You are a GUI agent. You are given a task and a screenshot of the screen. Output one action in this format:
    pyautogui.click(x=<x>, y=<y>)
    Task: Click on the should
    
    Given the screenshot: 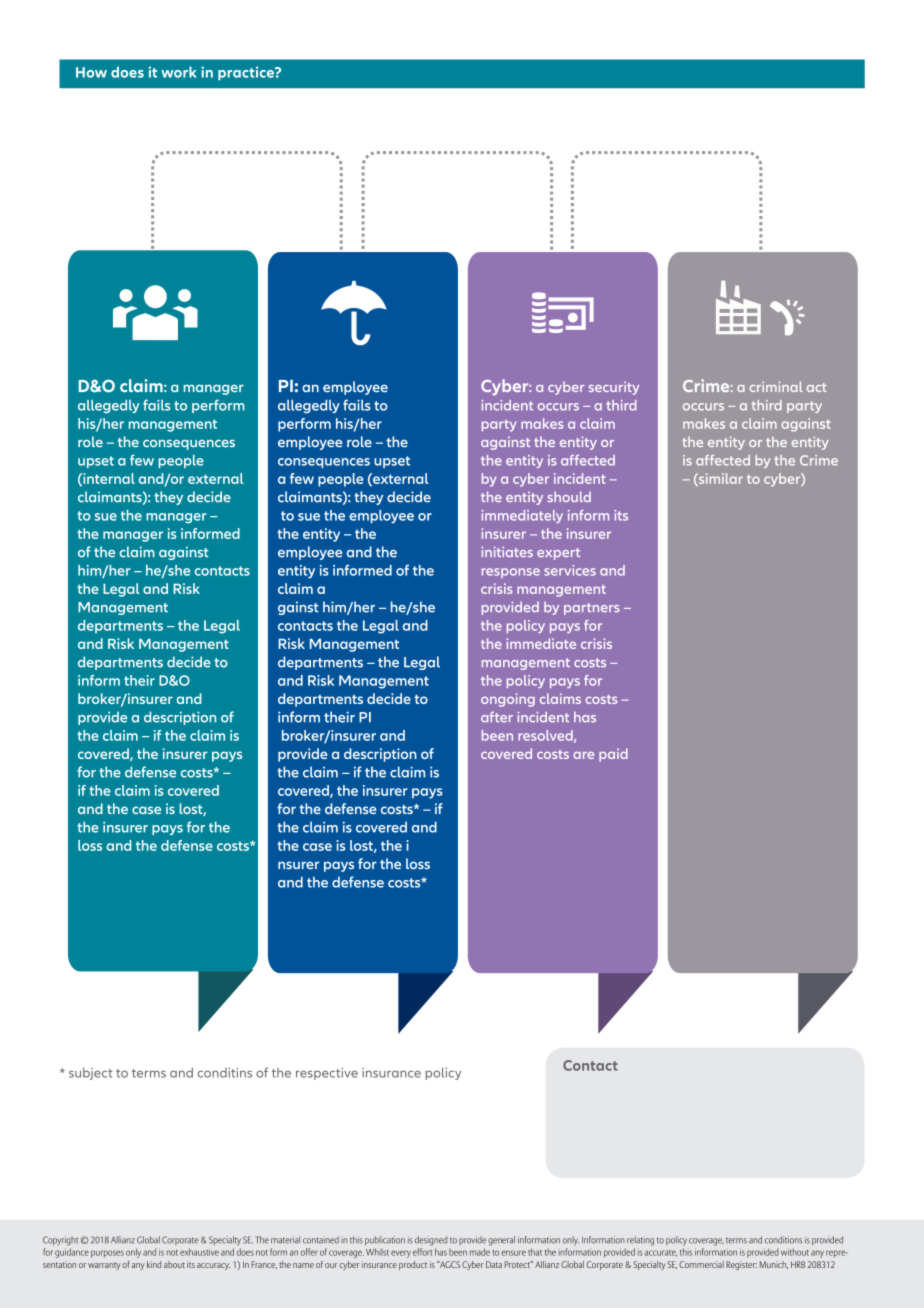 What is the action you would take?
    pyautogui.click(x=569, y=496)
